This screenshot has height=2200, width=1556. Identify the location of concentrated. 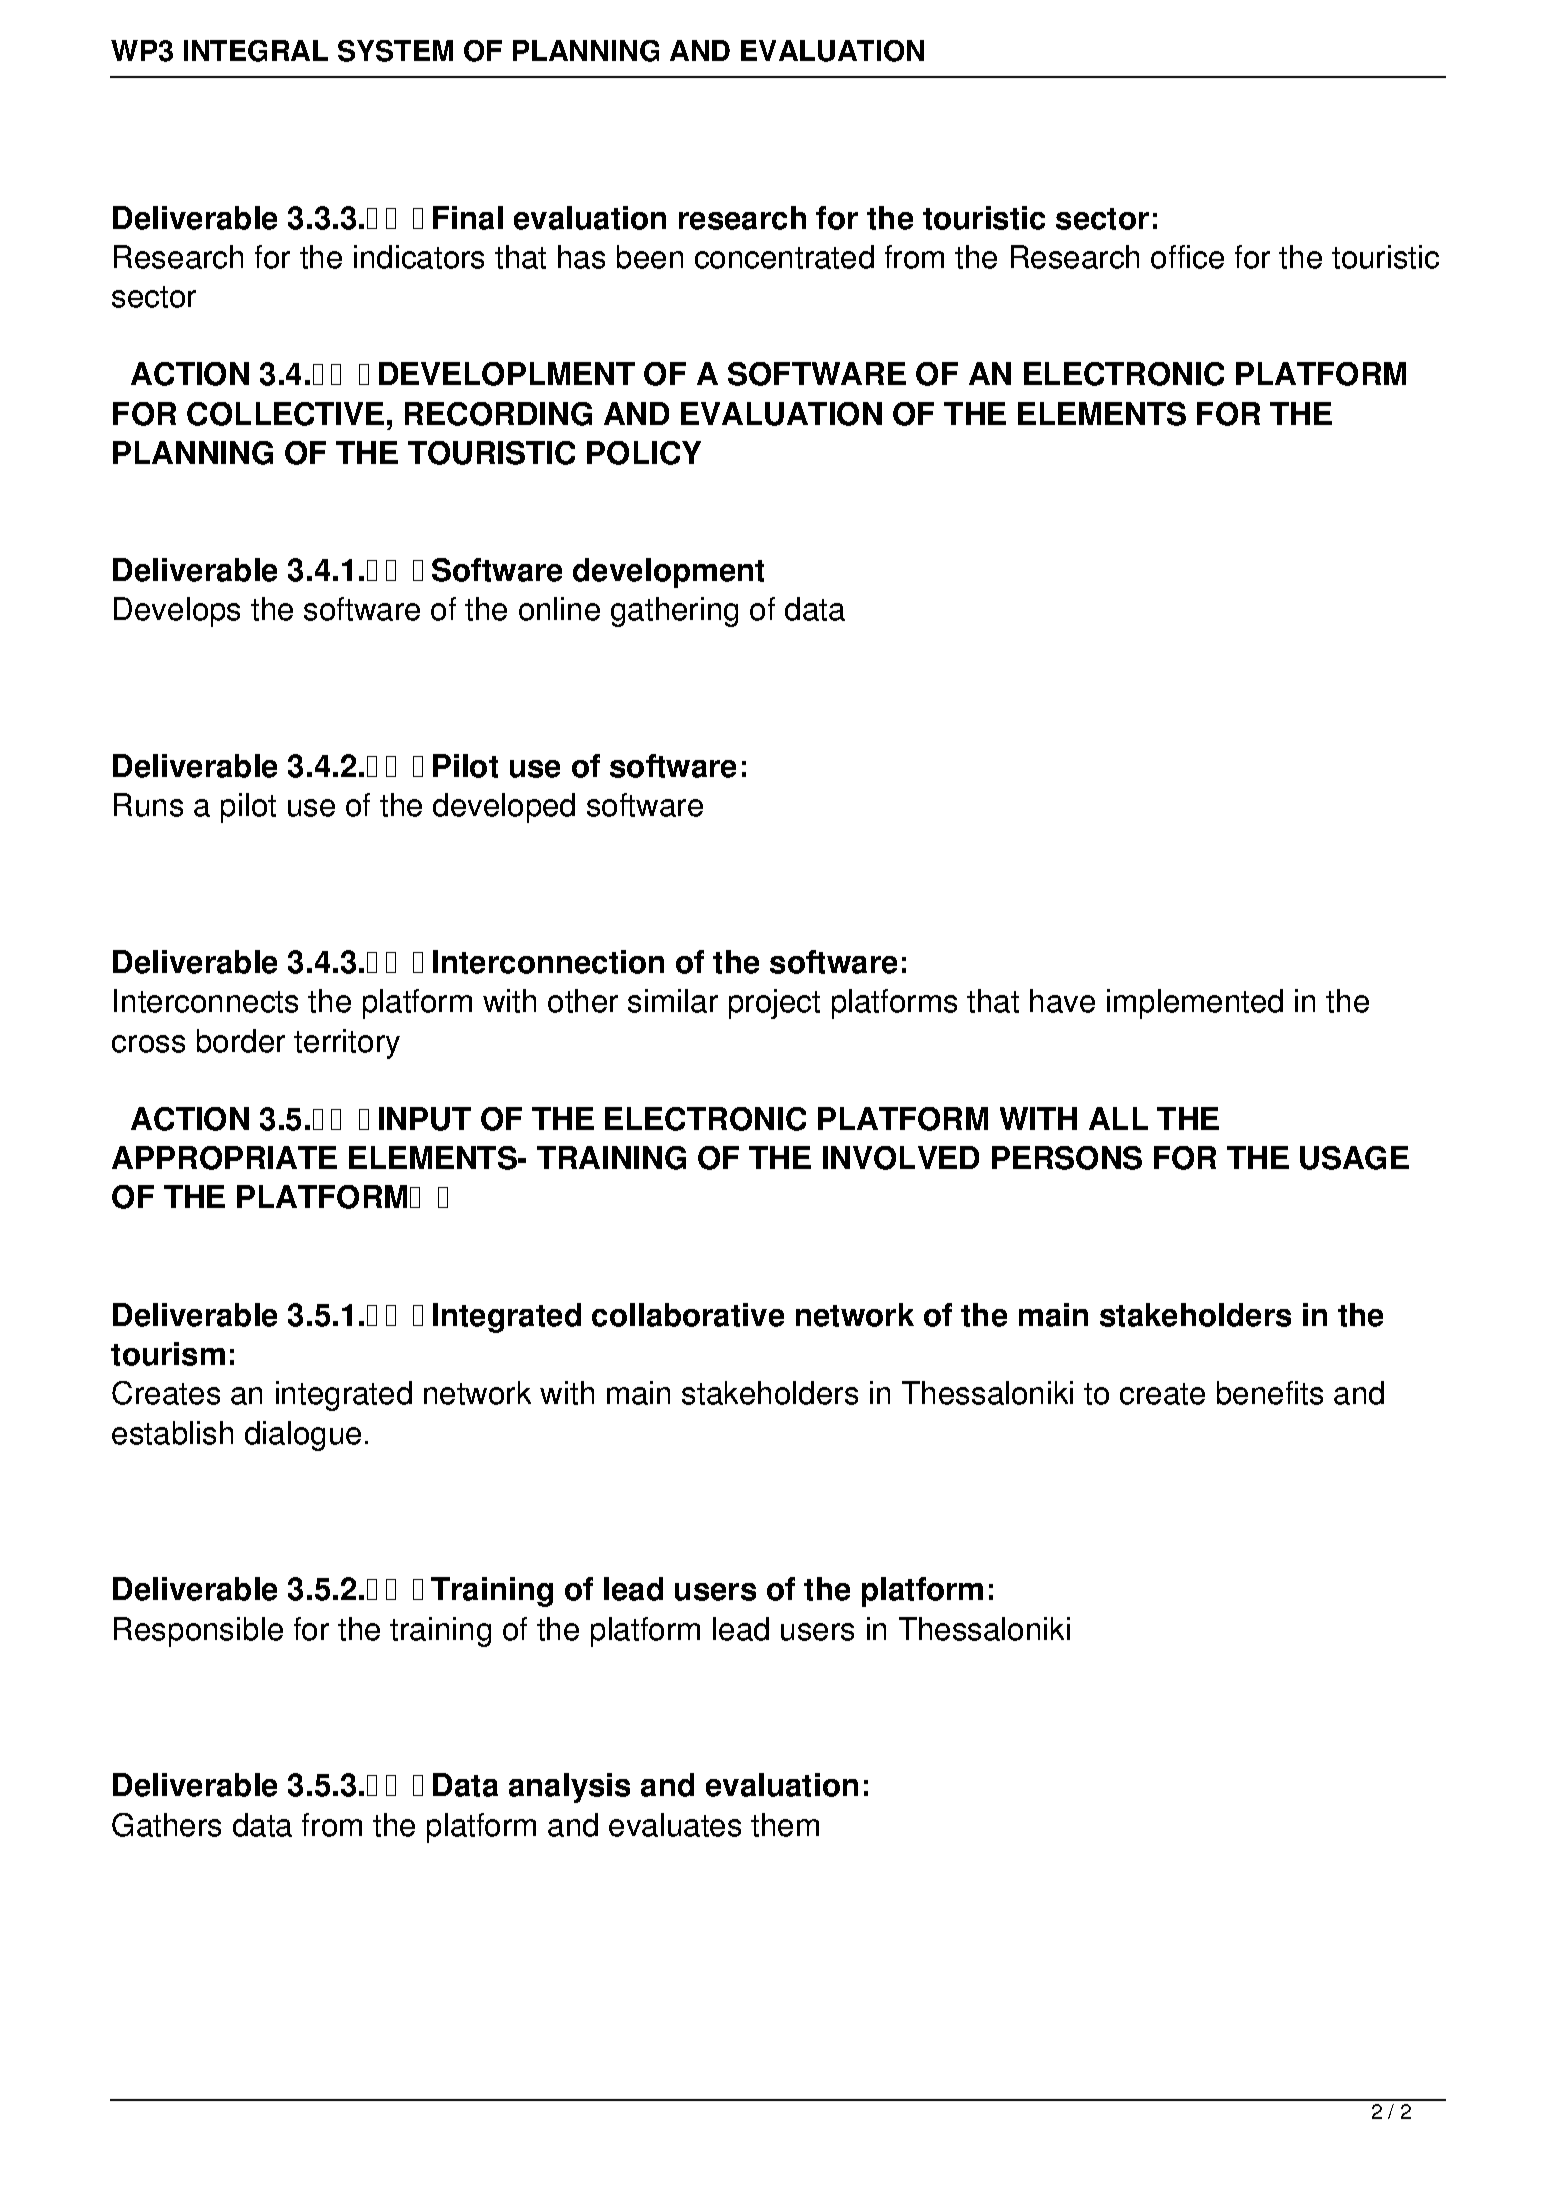
(784, 257).
